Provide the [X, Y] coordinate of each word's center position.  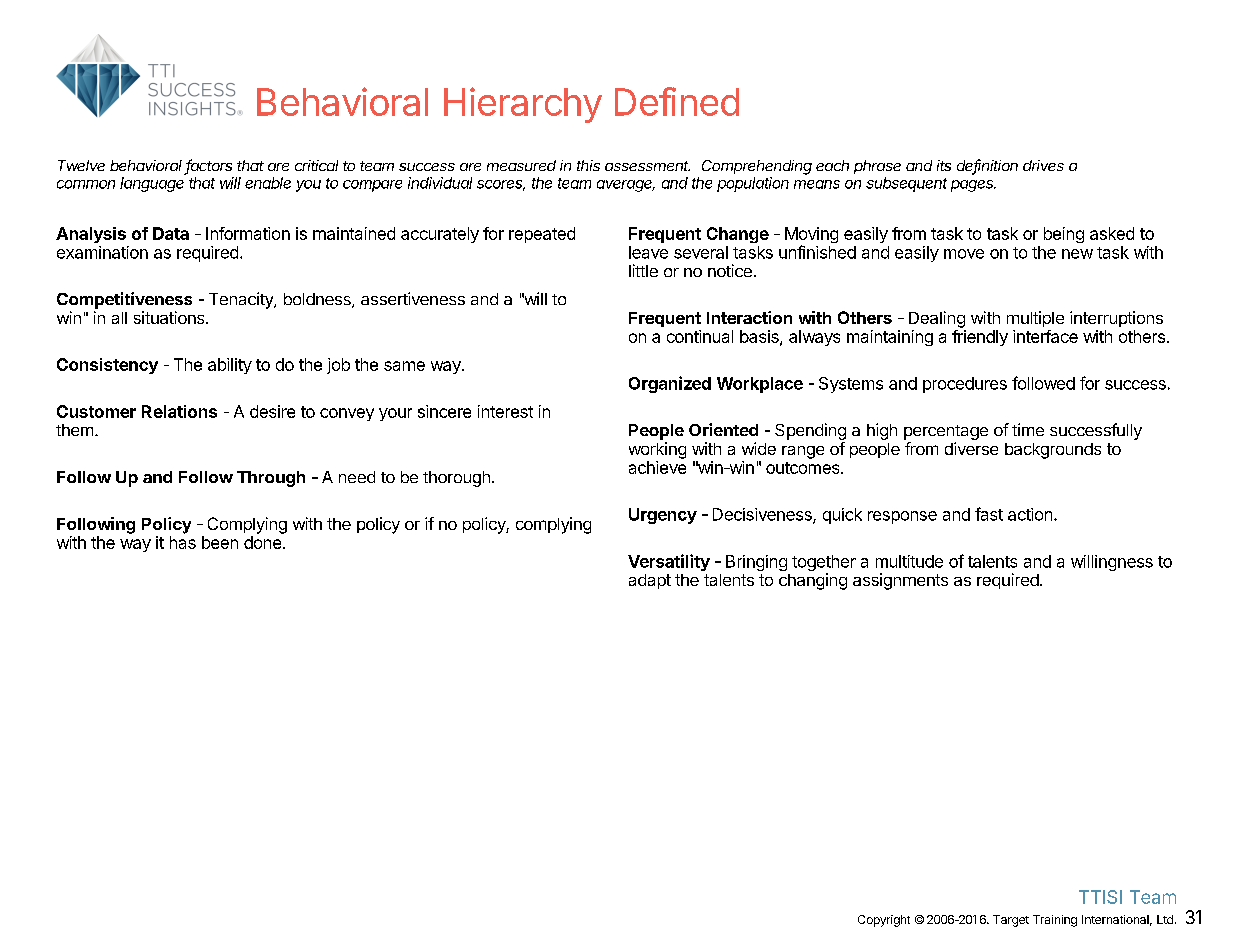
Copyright [884, 921]
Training [1055, 921]
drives [1043, 165]
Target [1011, 921]
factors [208, 166]
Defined [677, 101]
